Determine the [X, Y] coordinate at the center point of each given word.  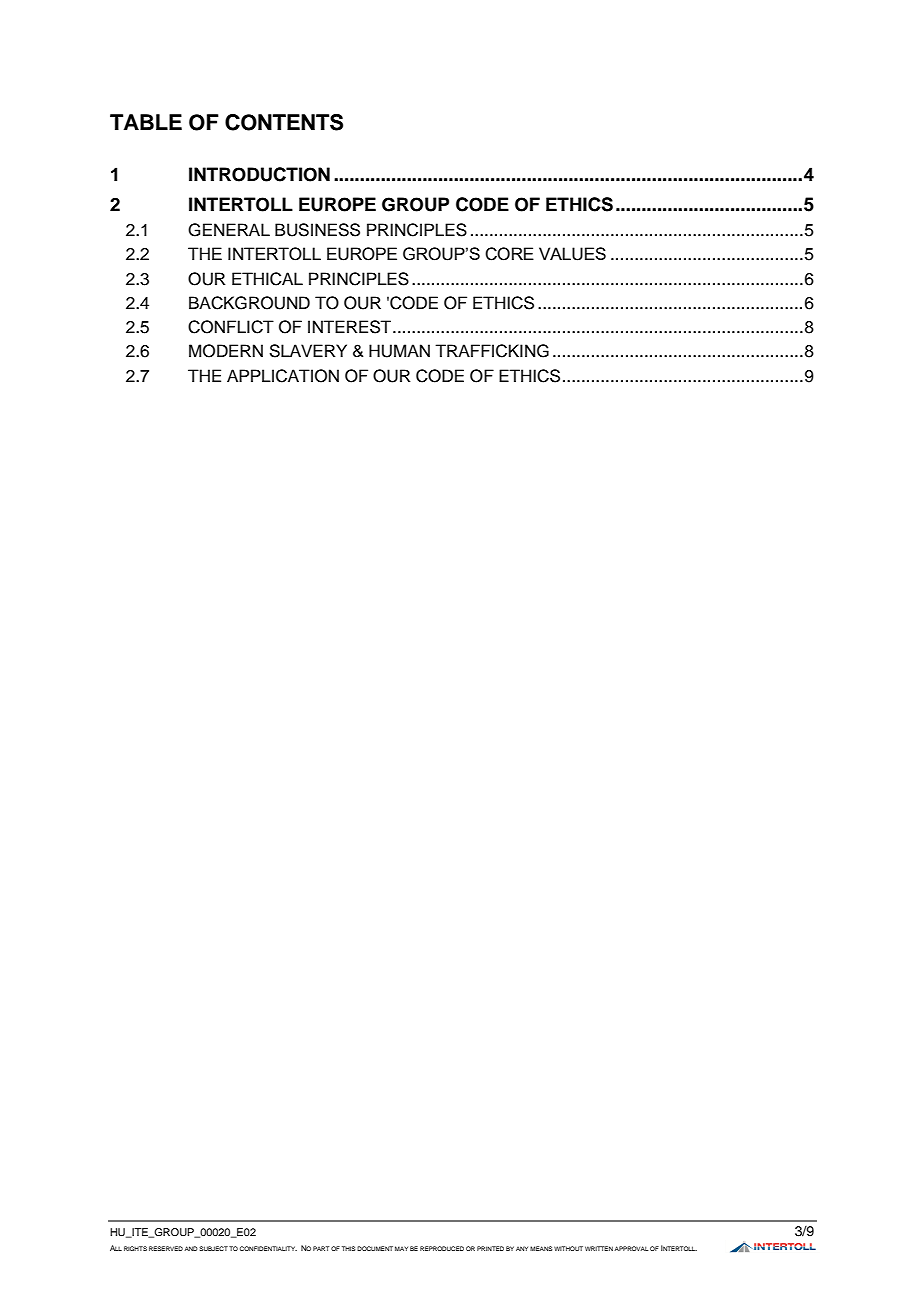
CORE [509, 254]
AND [191, 1248]
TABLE [146, 122]
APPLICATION [283, 376]
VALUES [572, 254]
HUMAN [399, 351]
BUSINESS [317, 230]
